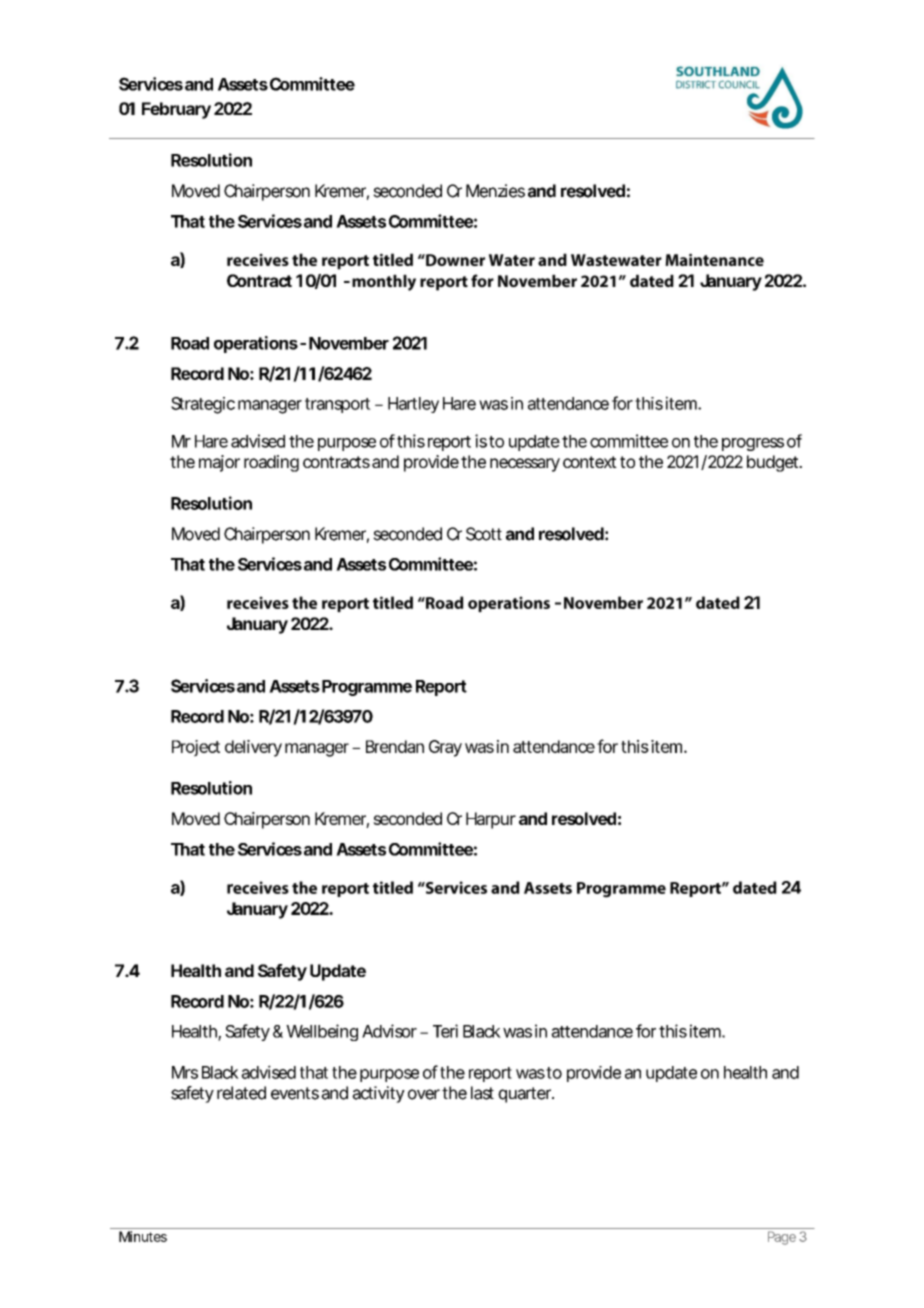  I want to click on Project, so click(196, 748).
